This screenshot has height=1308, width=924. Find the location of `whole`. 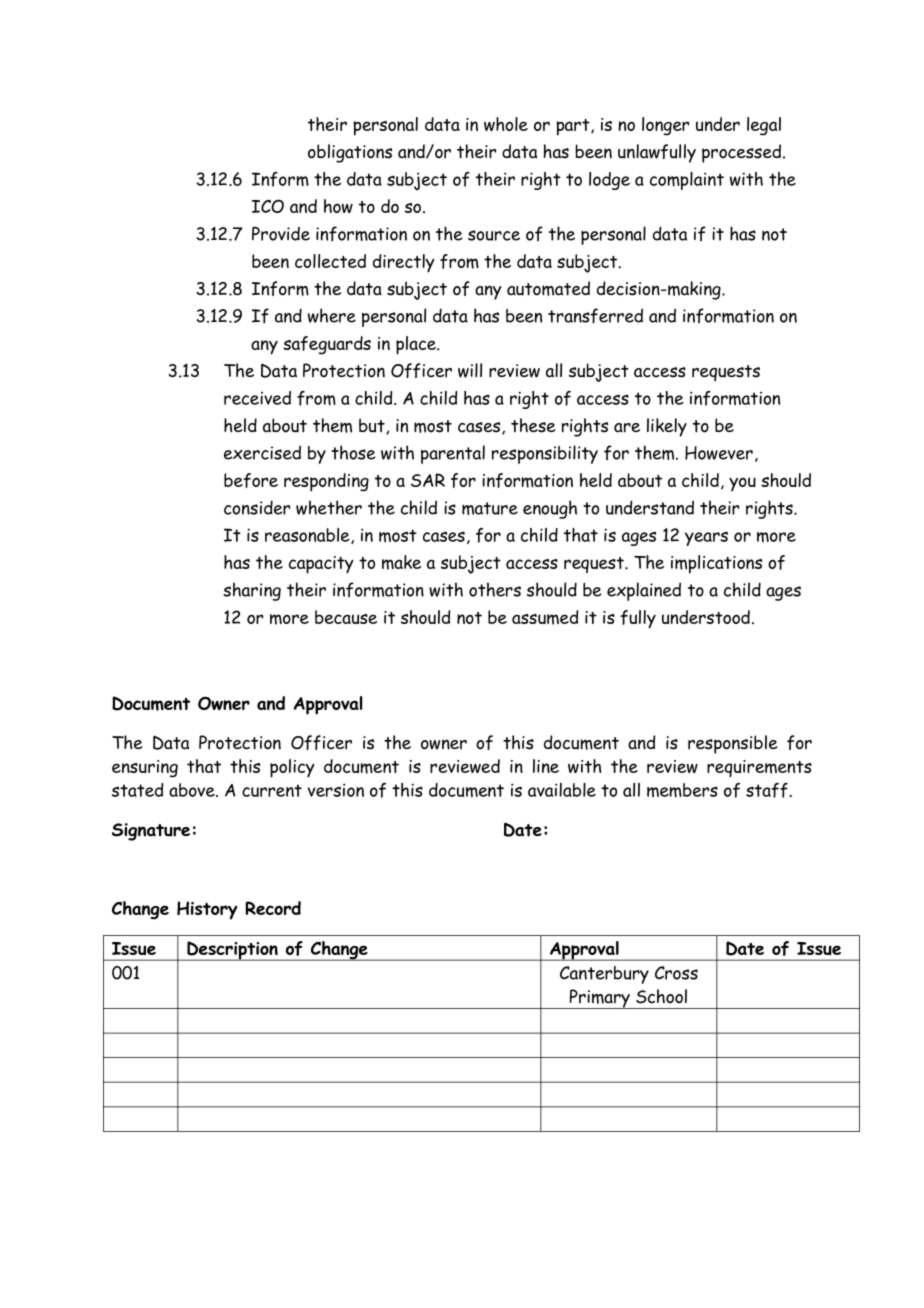

whole is located at coordinates (506, 124).
